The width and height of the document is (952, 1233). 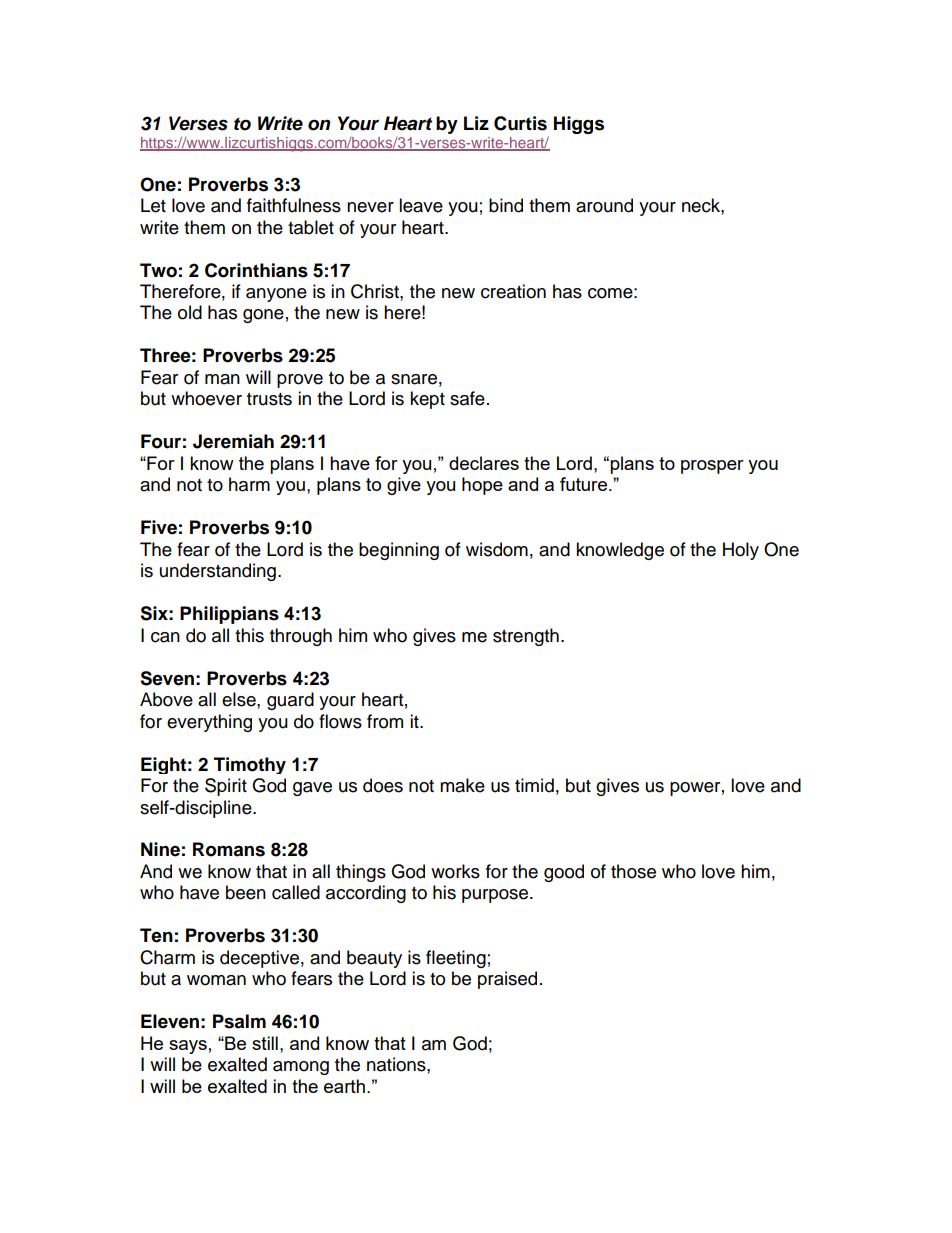 What do you see at coordinates (604, 205) in the document?
I see `around` at bounding box center [604, 205].
